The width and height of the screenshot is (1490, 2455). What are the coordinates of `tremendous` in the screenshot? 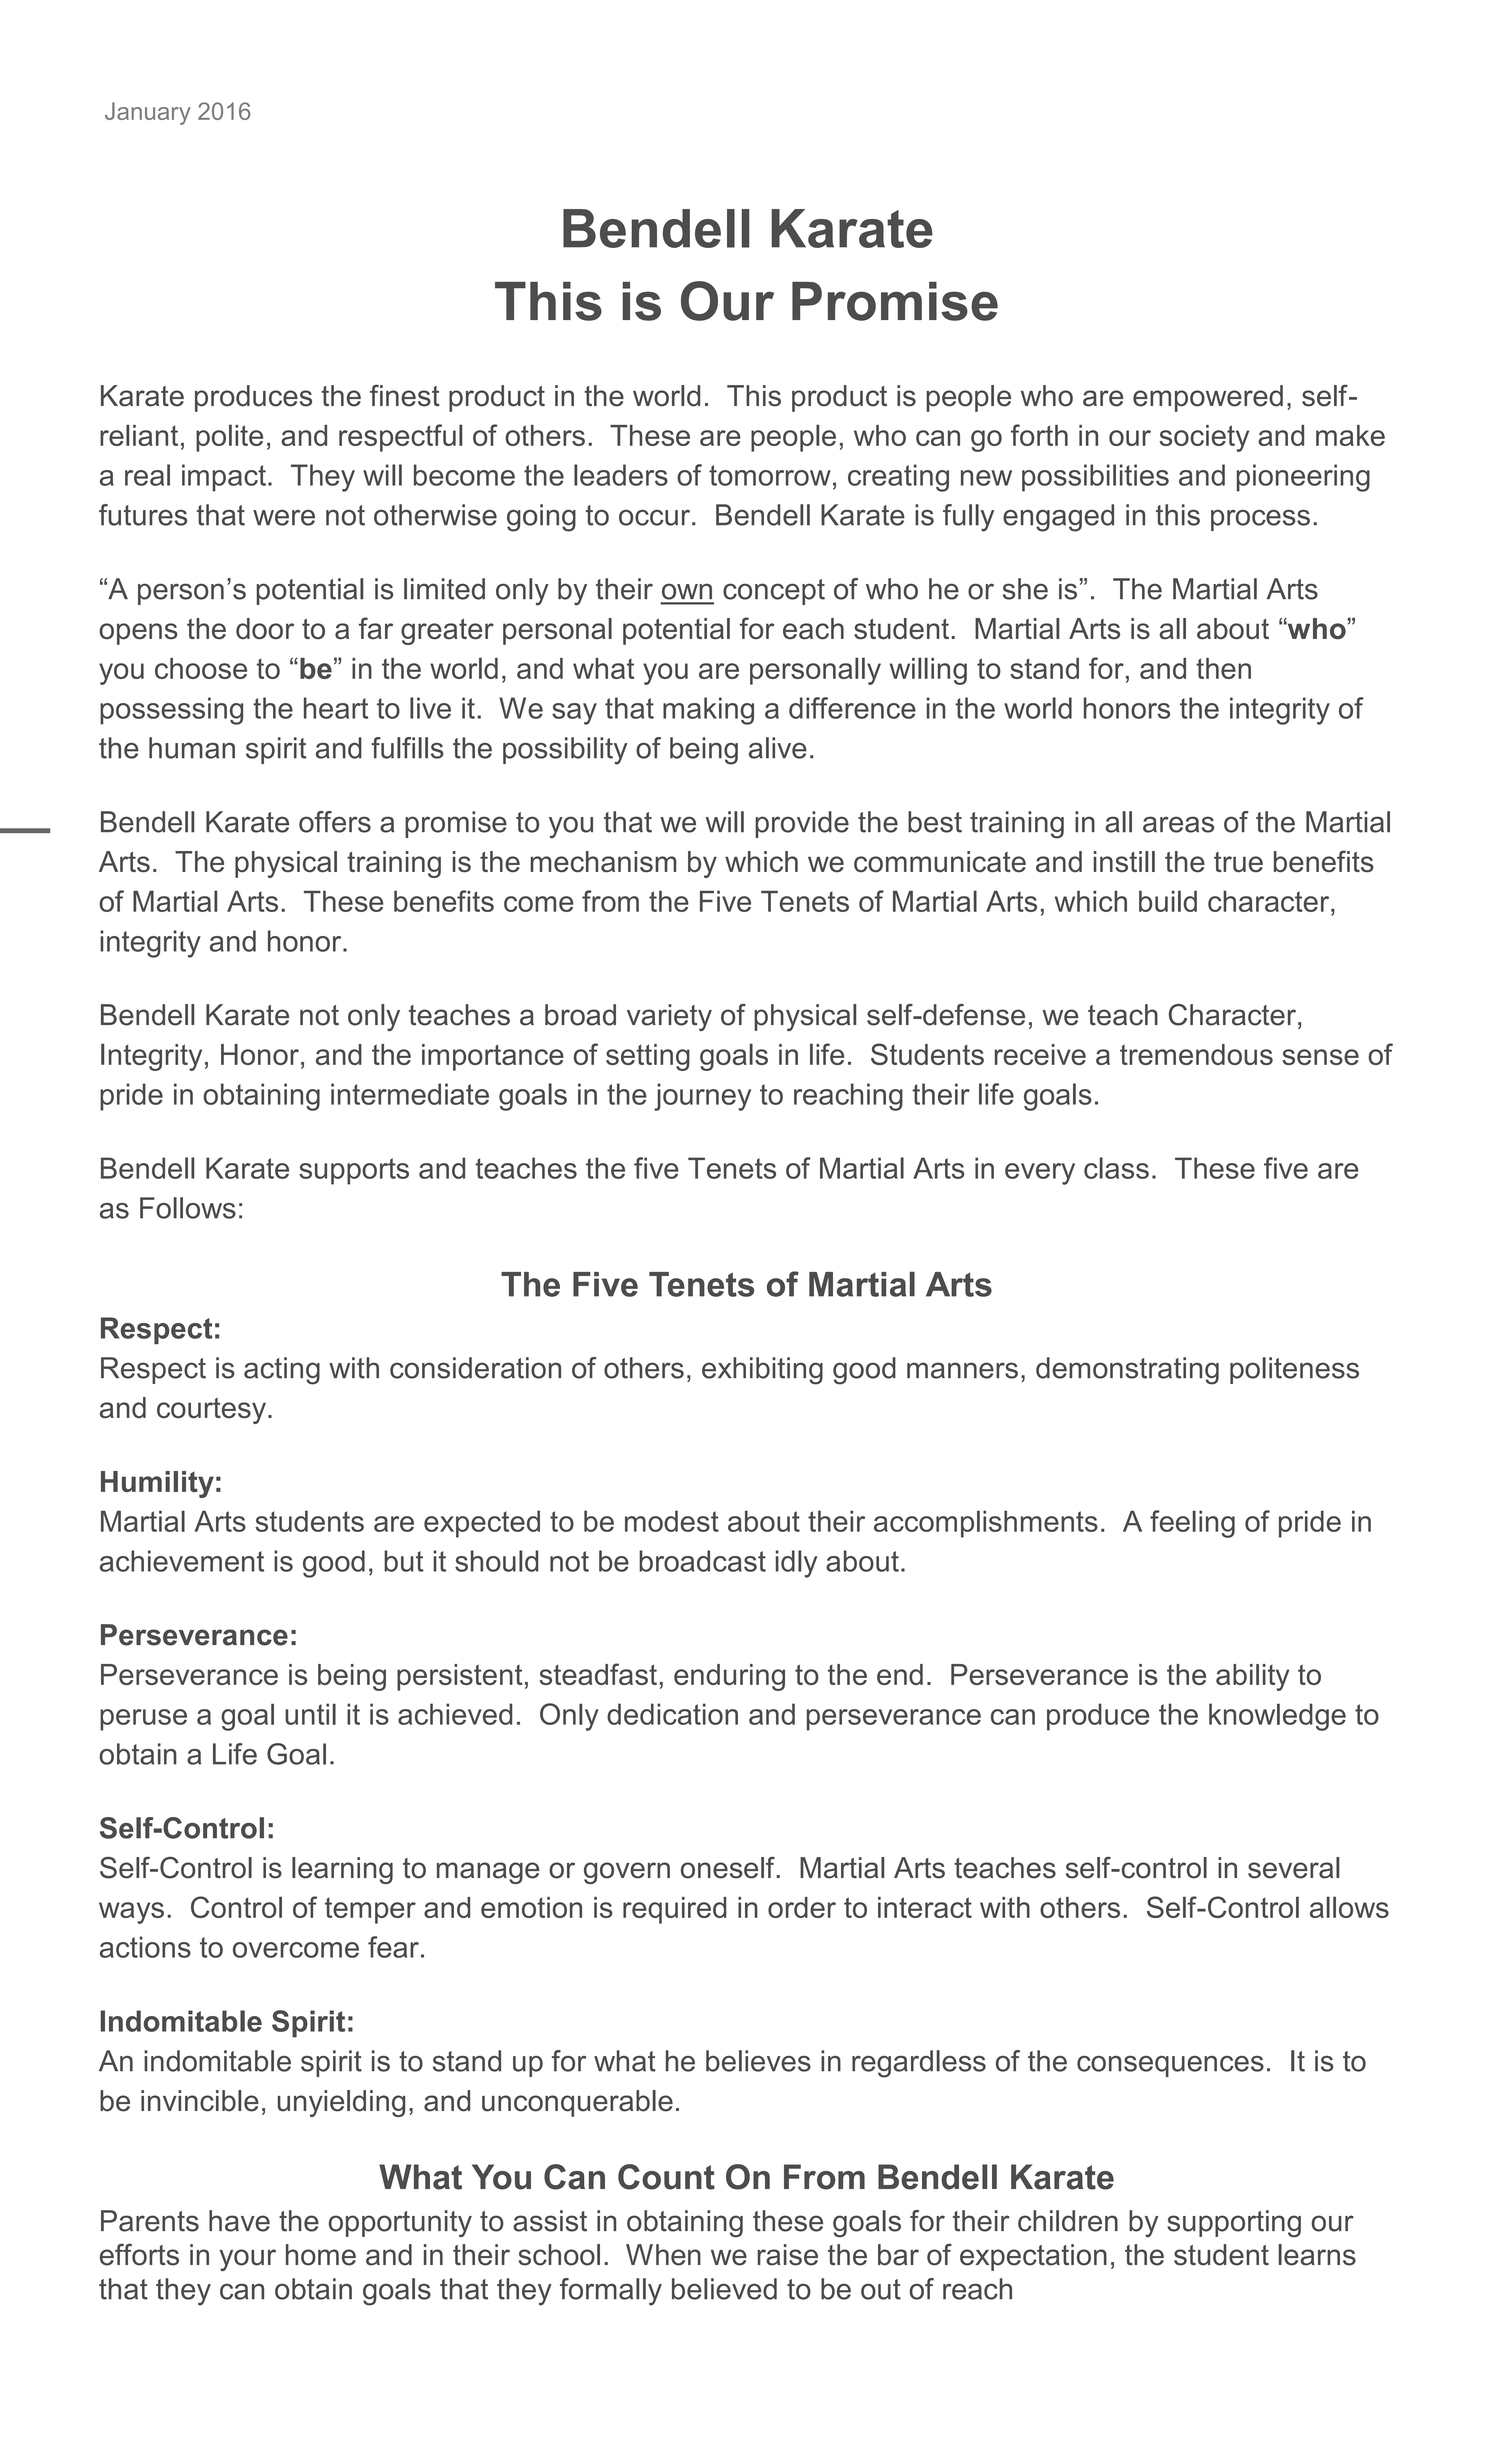 It's located at (1196, 1054).
